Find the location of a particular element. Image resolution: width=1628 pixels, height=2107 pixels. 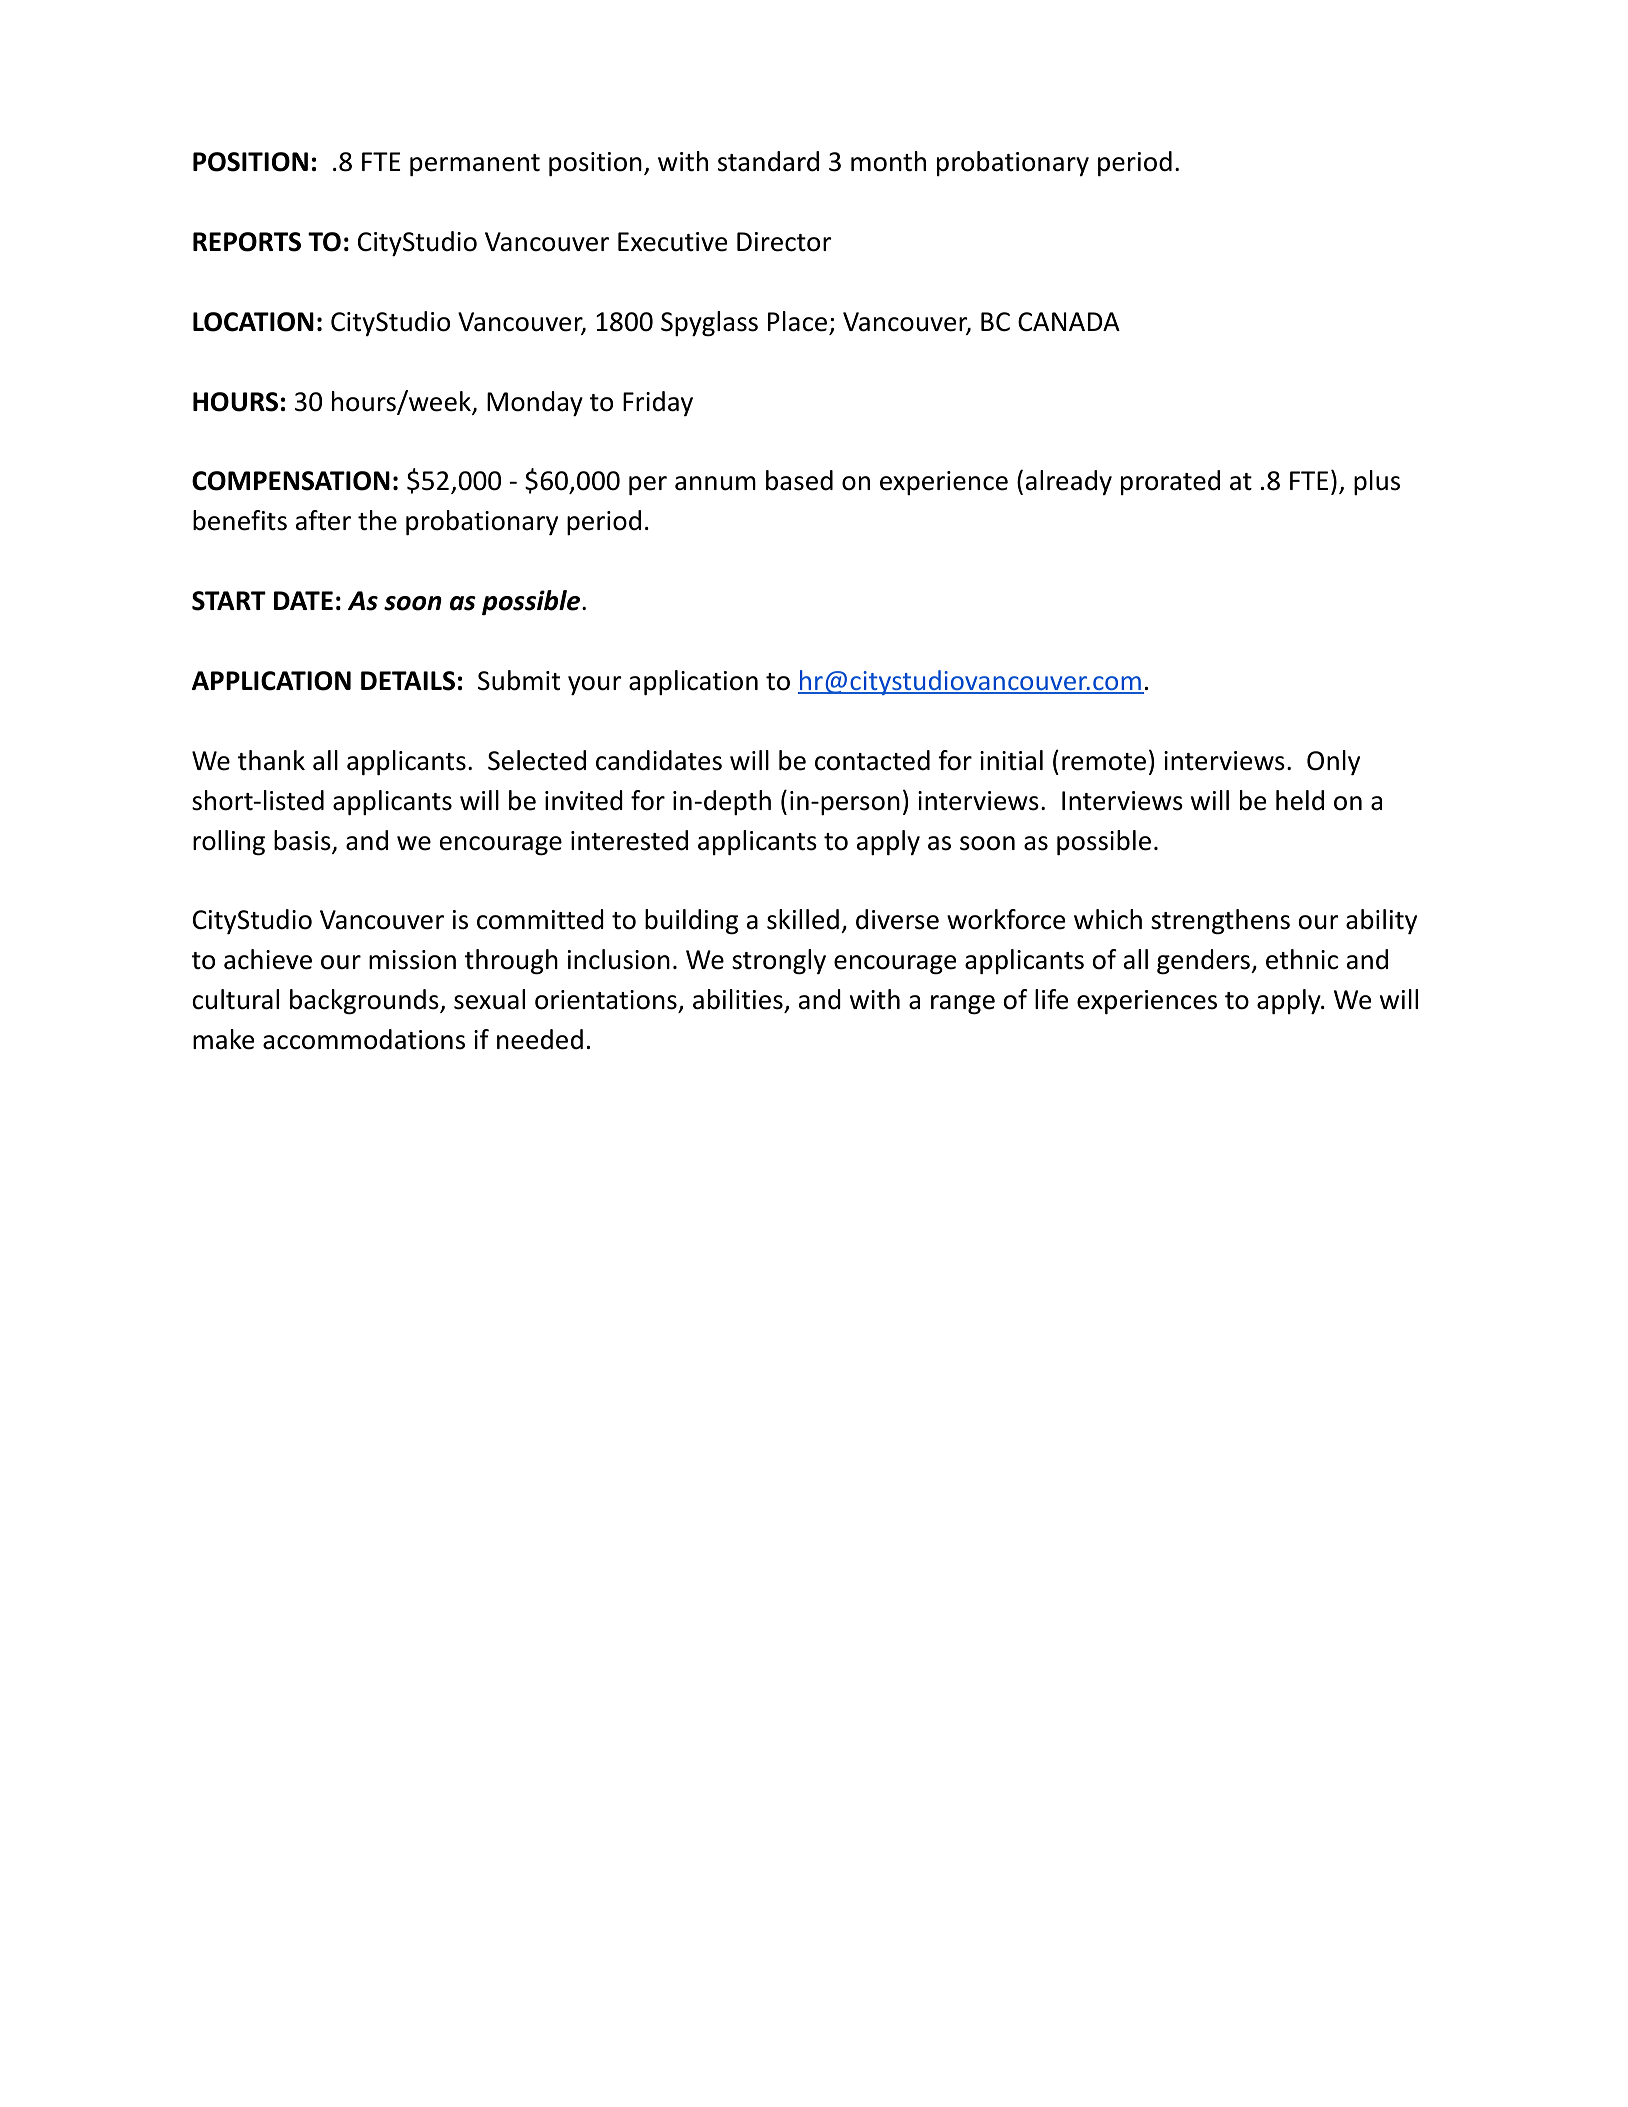

based is located at coordinates (799, 480).
